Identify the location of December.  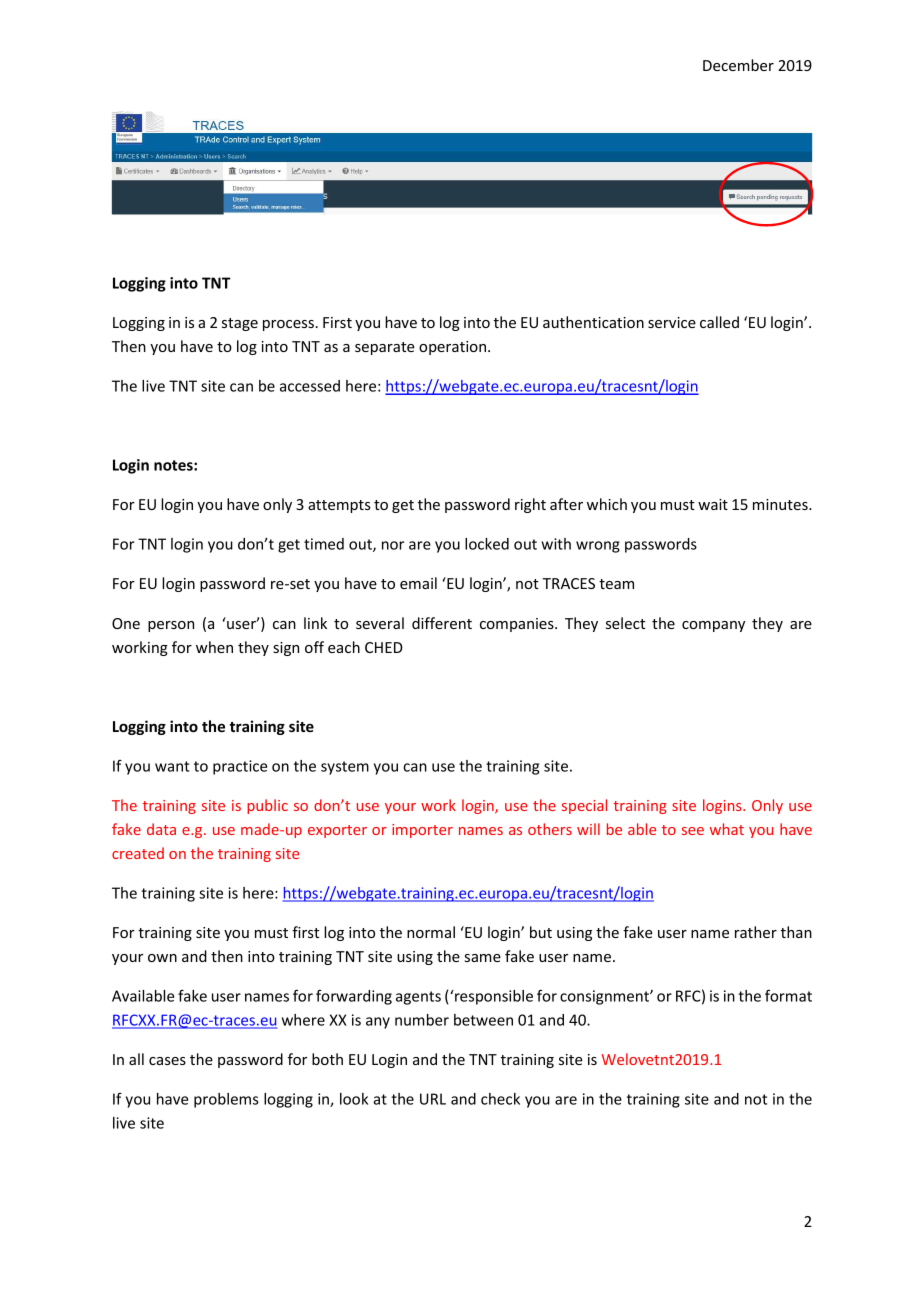
(738, 65).
